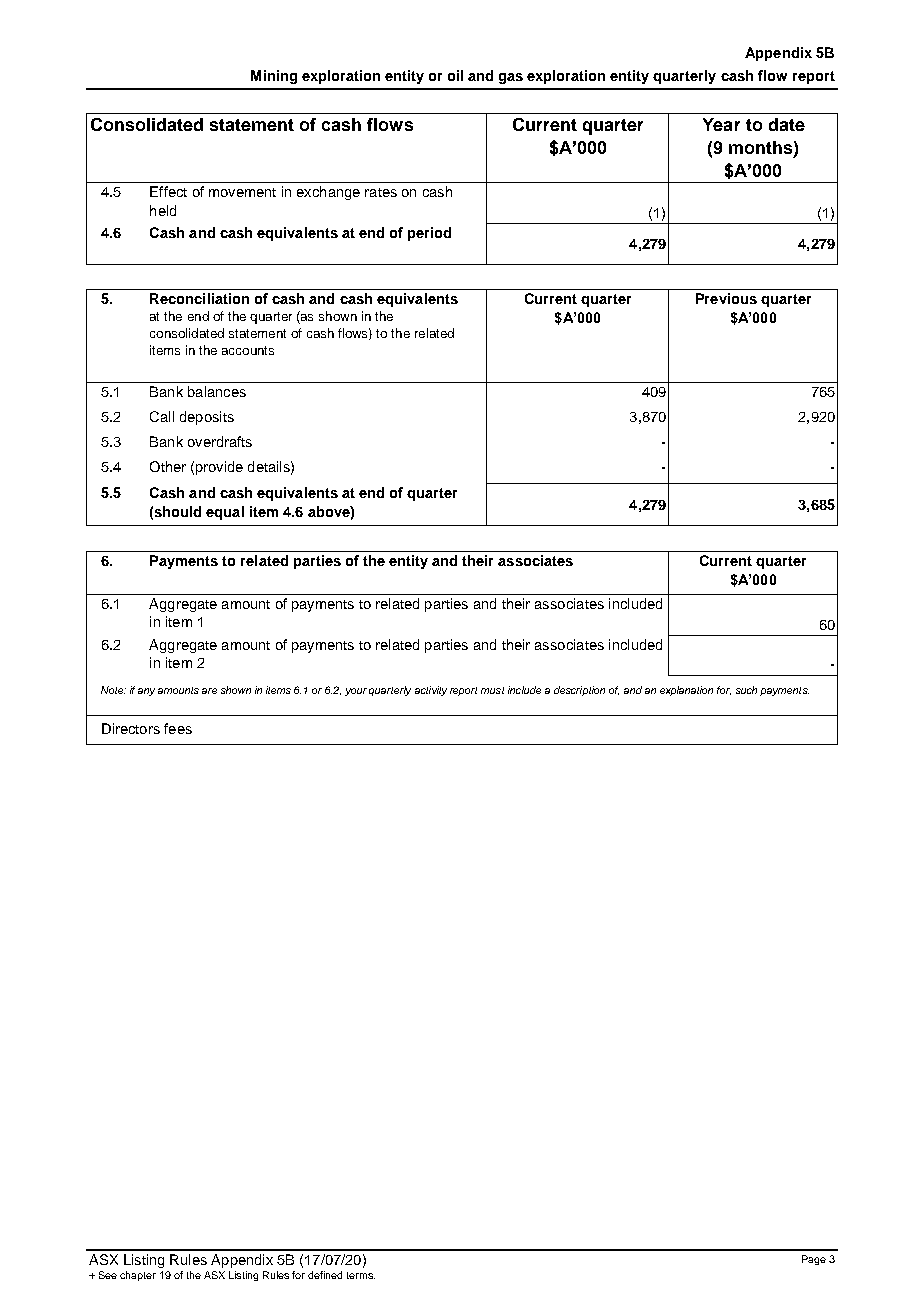 Image resolution: width=924 pixels, height=1308 pixels. What do you see at coordinates (138, 1276) in the page?
I see `chapter` at bounding box center [138, 1276].
